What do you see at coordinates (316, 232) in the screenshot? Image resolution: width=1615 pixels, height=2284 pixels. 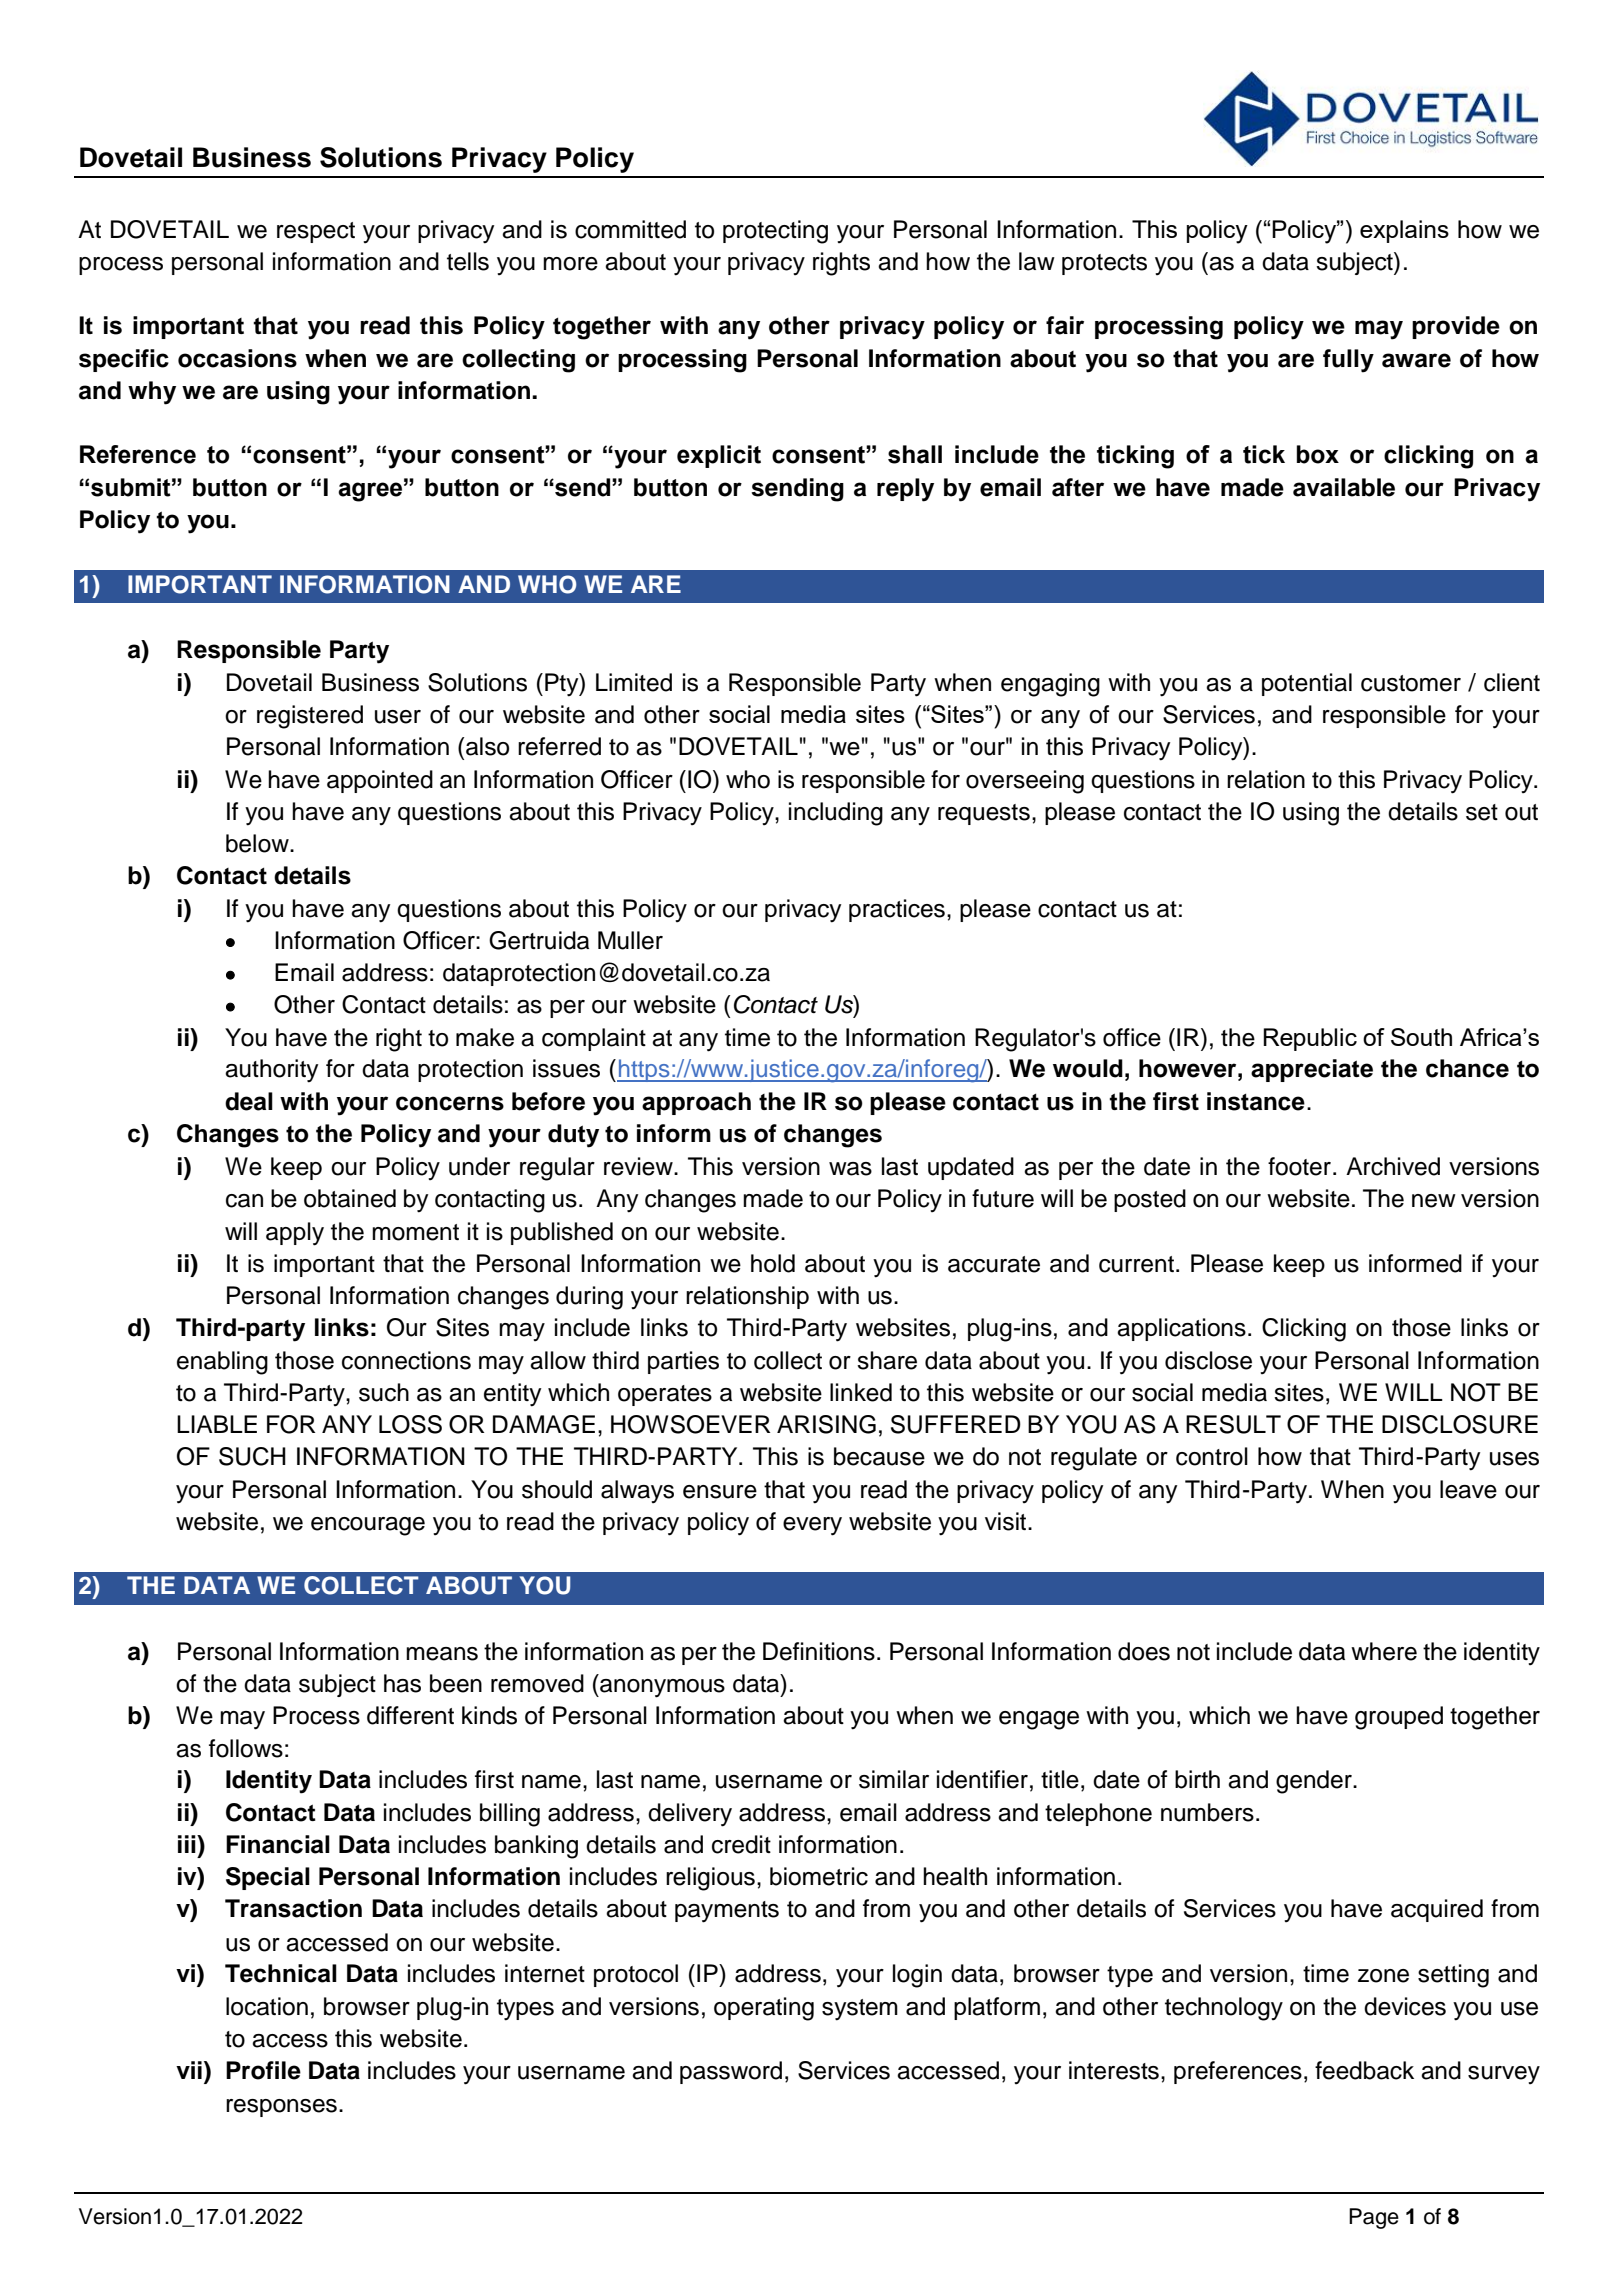 I see `respect` at bounding box center [316, 232].
